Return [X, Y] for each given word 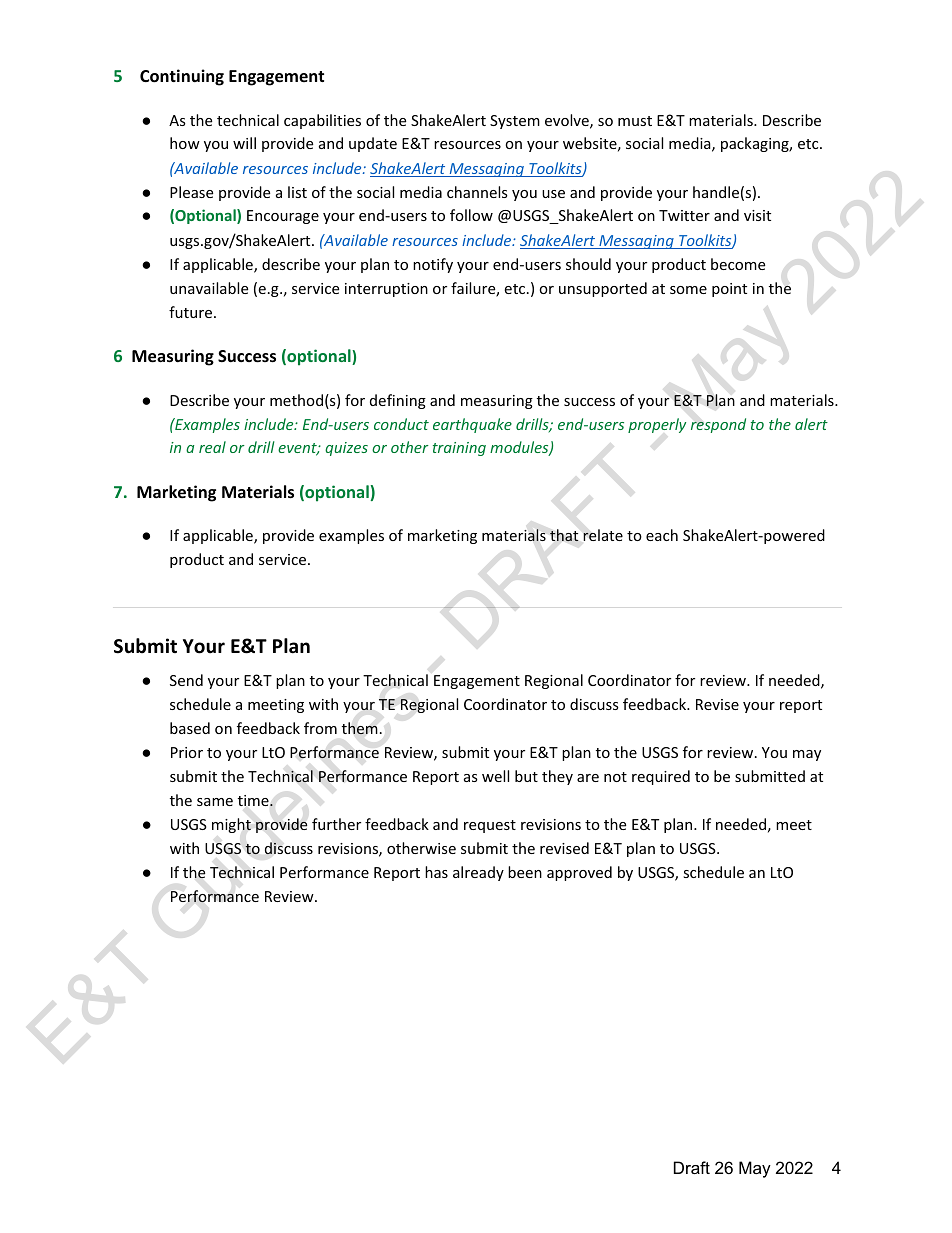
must [635, 121]
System [515, 122]
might [231, 825]
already [478, 873]
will [244, 143]
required [661, 777]
